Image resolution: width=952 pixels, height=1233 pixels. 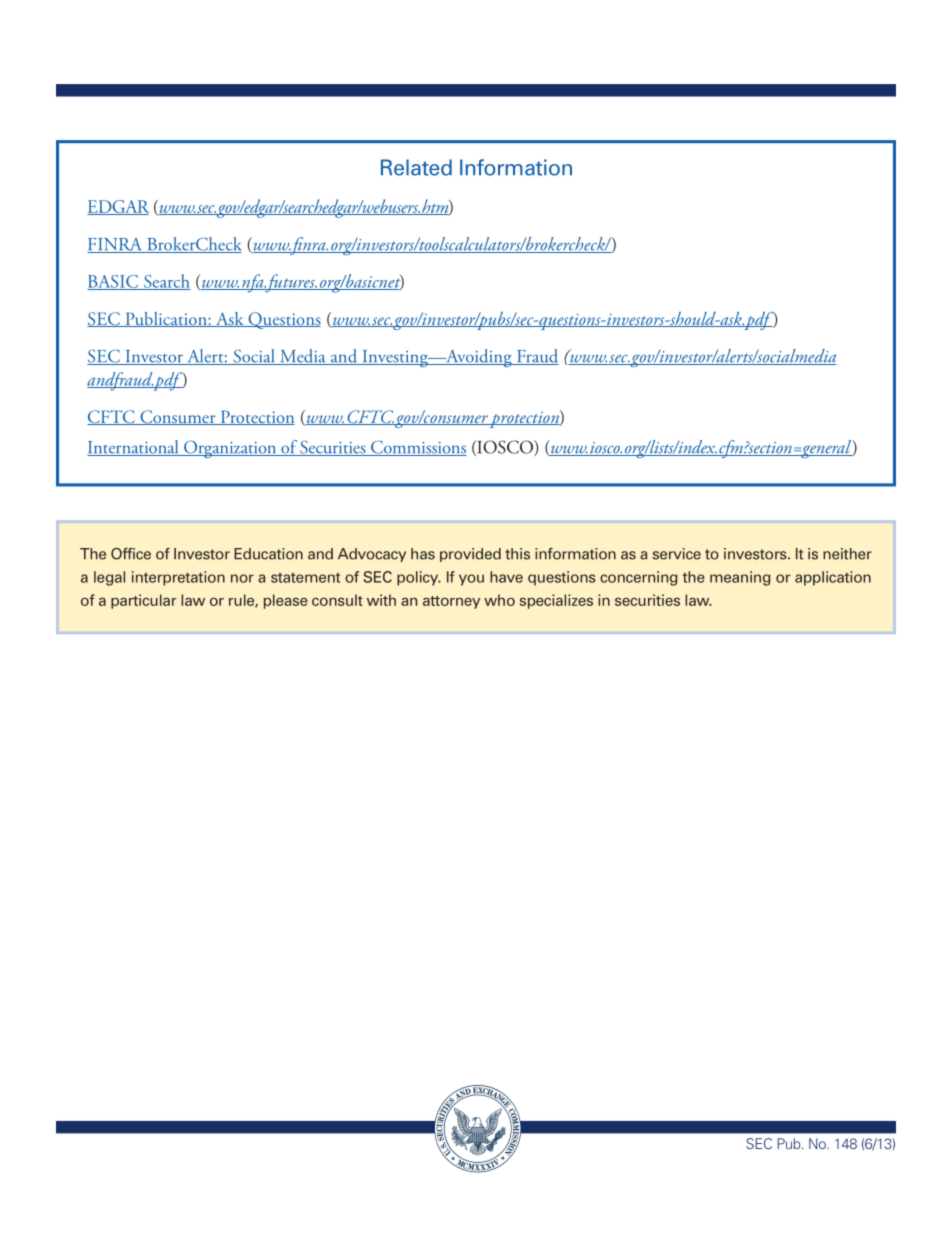 I want to click on this, so click(x=517, y=554).
